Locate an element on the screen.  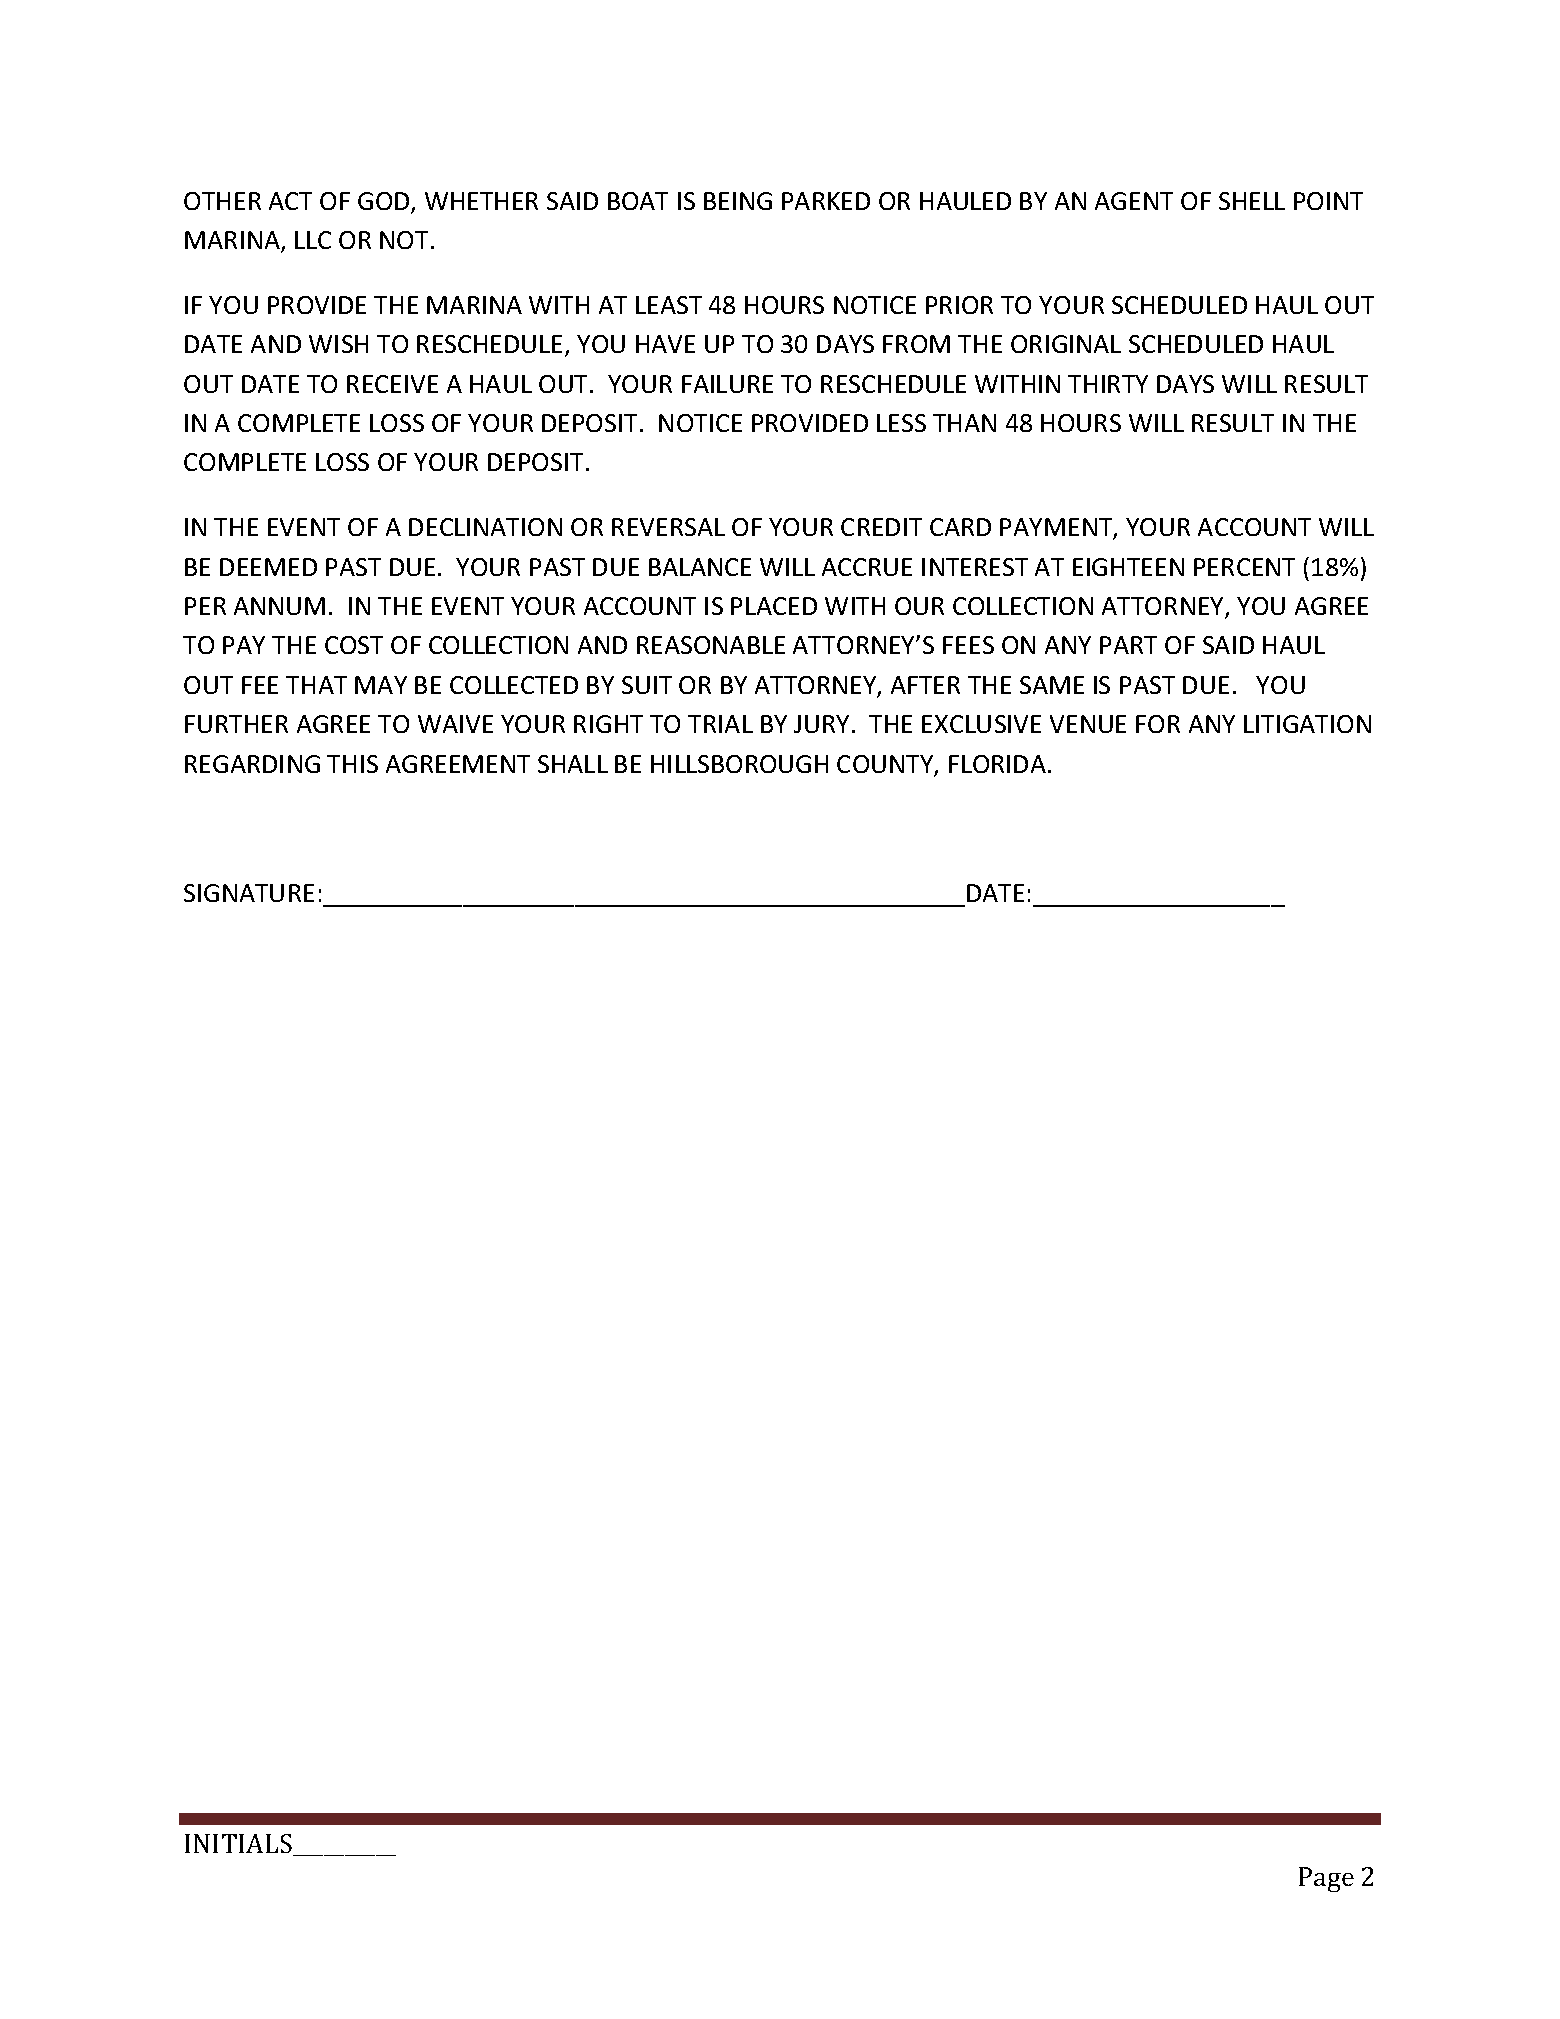
THIS is located at coordinates (352, 764).
